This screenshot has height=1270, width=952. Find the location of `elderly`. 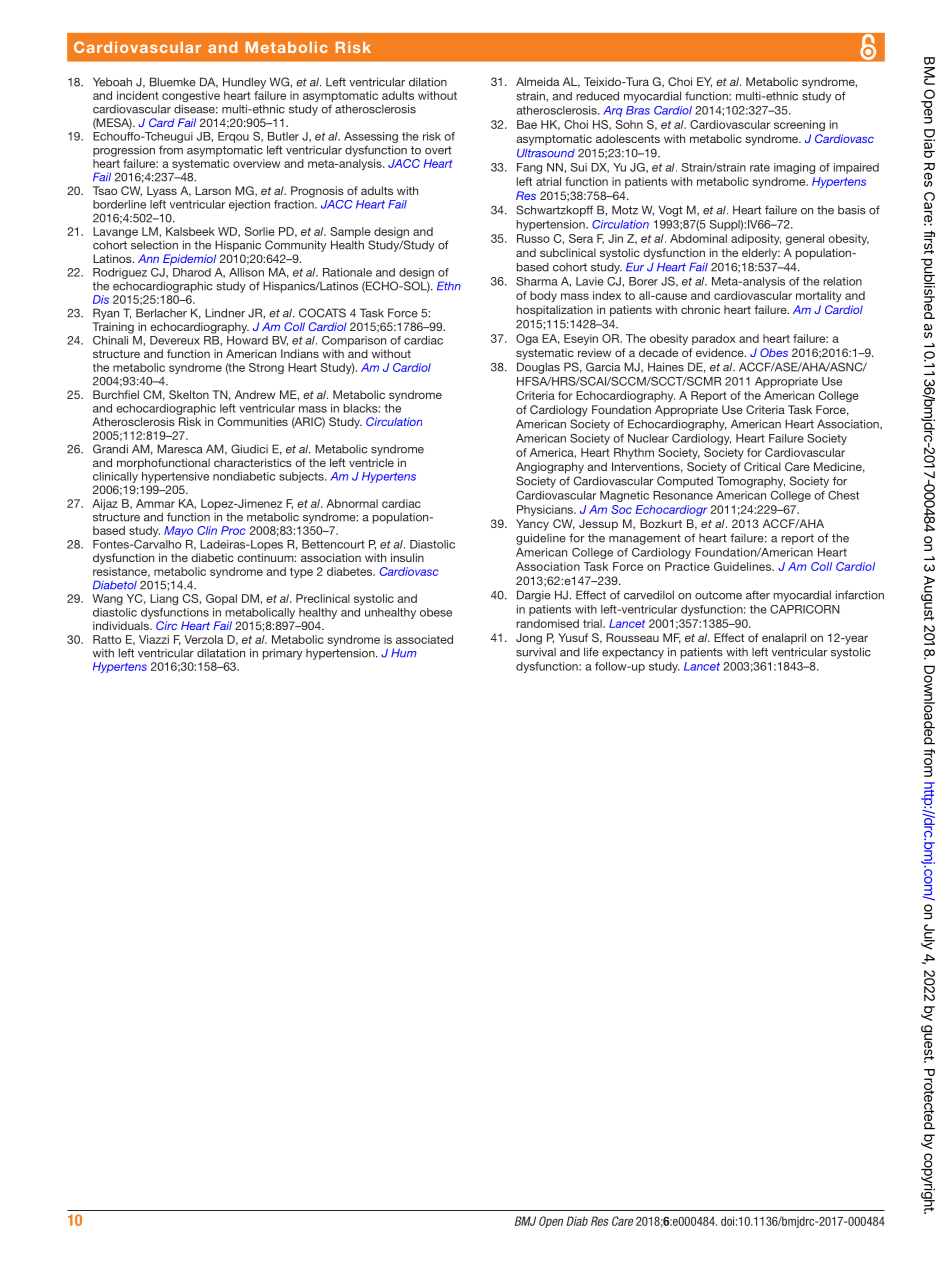

elderly is located at coordinates (761, 254).
